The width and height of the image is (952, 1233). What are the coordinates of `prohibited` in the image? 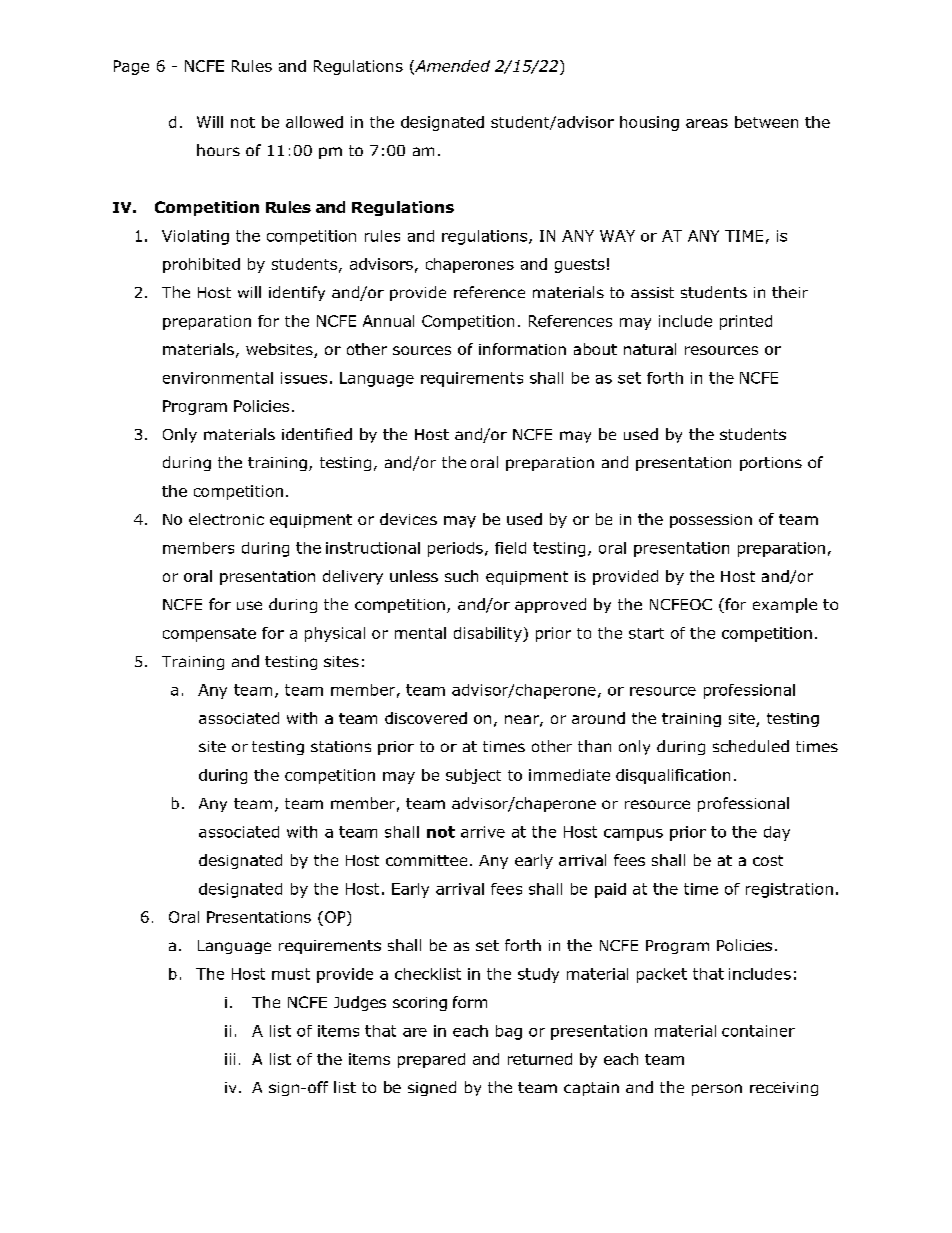 It's located at (201, 265).
